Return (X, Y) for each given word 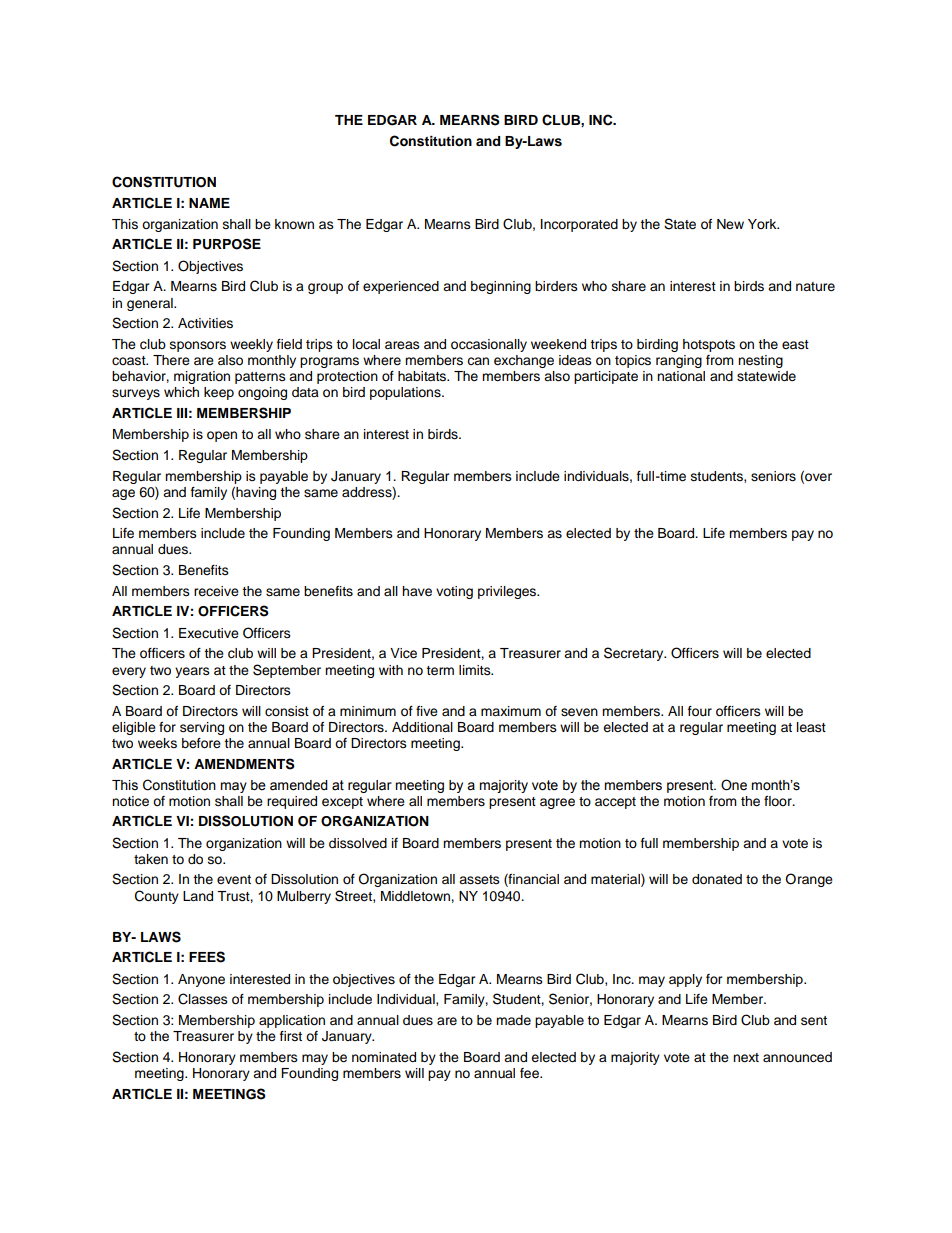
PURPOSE (227, 244)
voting (454, 592)
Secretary (635, 654)
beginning (501, 287)
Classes (203, 999)
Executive (209, 633)
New (730, 224)
